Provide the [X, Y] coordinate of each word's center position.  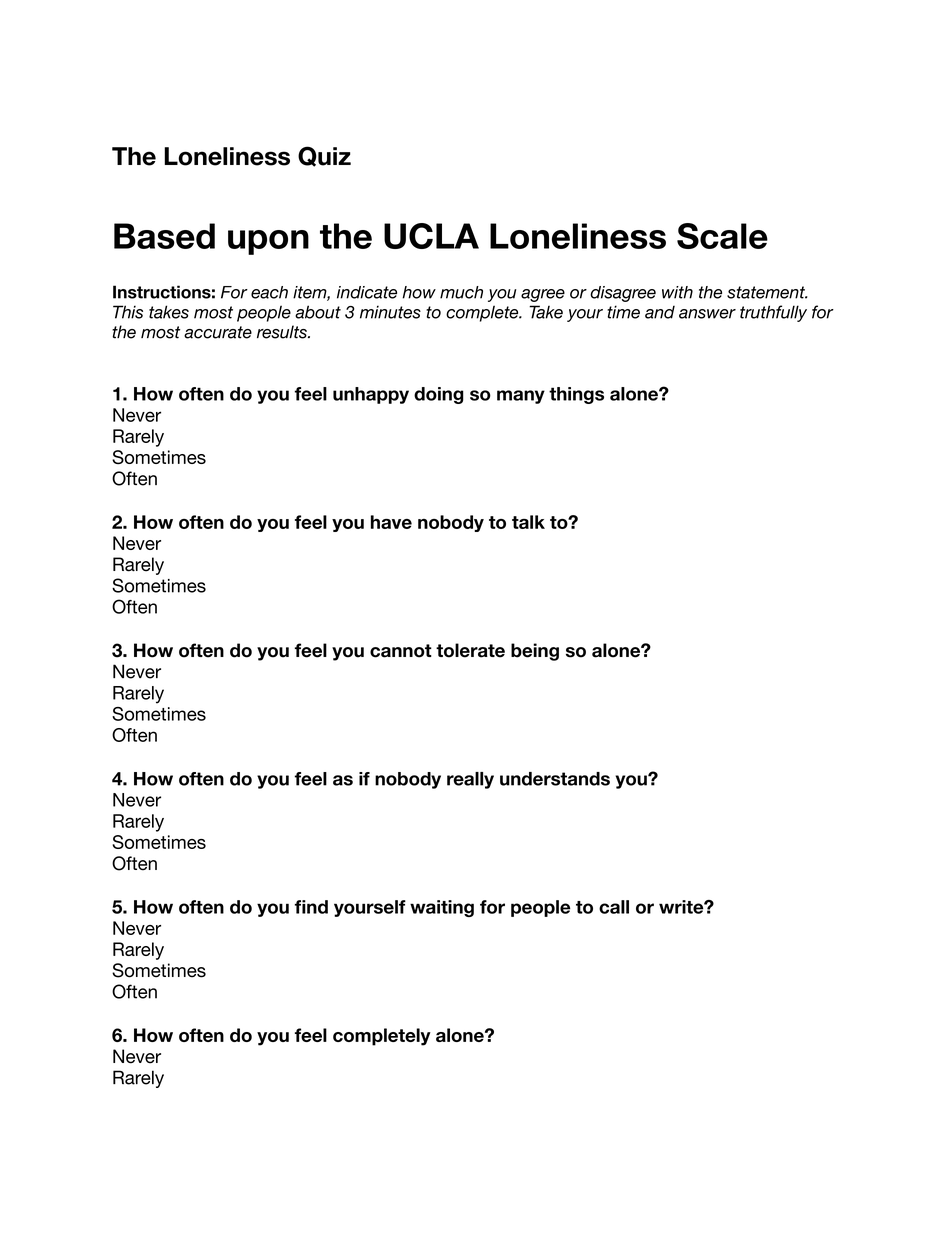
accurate [218, 332]
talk [528, 522]
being [535, 652]
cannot [401, 651]
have [391, 522]
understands [555, 779]
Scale [722, 236]
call [614, 907]
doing [439, 395]
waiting [442, 908]
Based [164, 236]
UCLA [431, 236]
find [311, 907]
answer [707, 314]
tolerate [470, 650]
